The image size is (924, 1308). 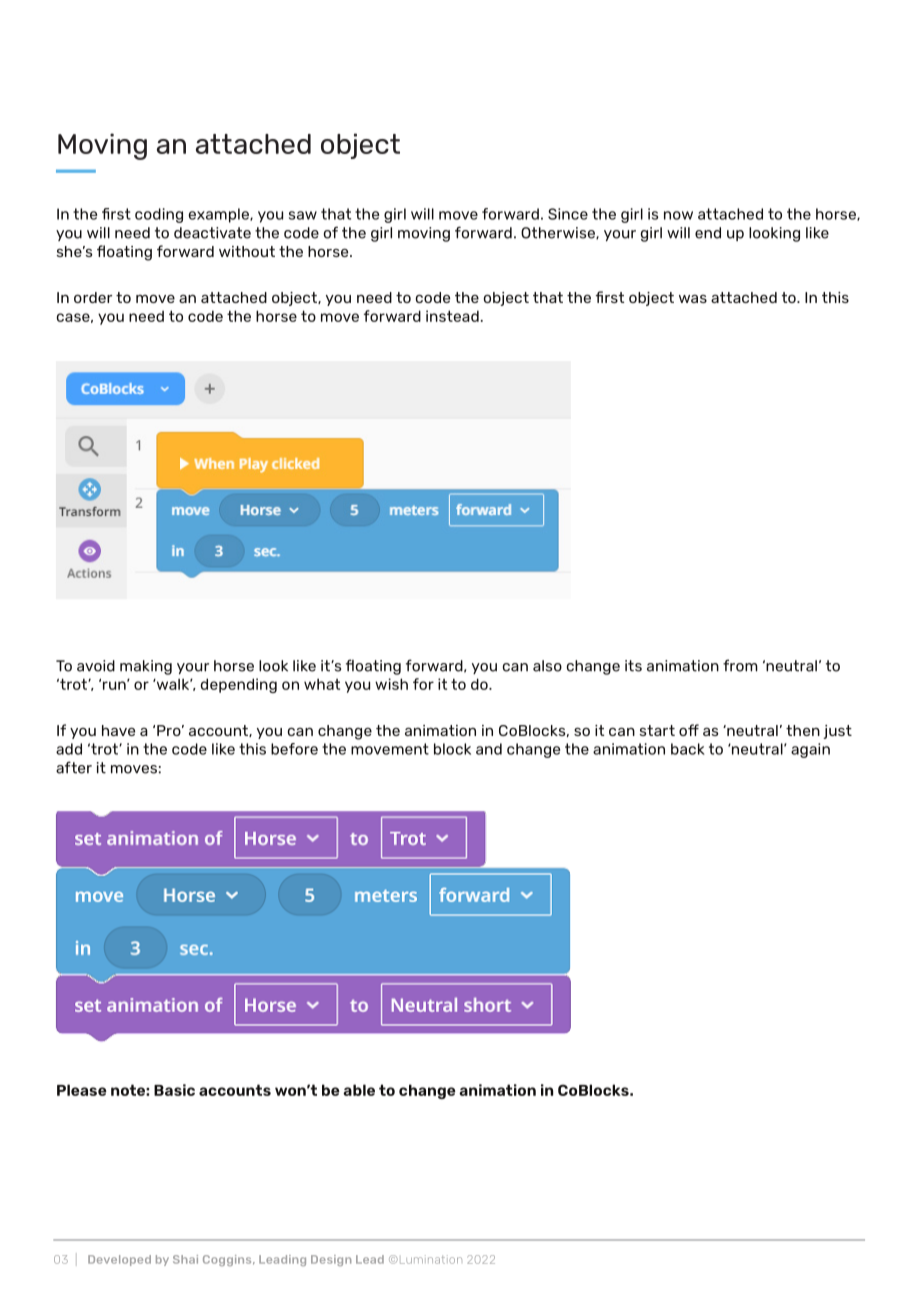 I want to click on making, so click(x=146, y=667).
